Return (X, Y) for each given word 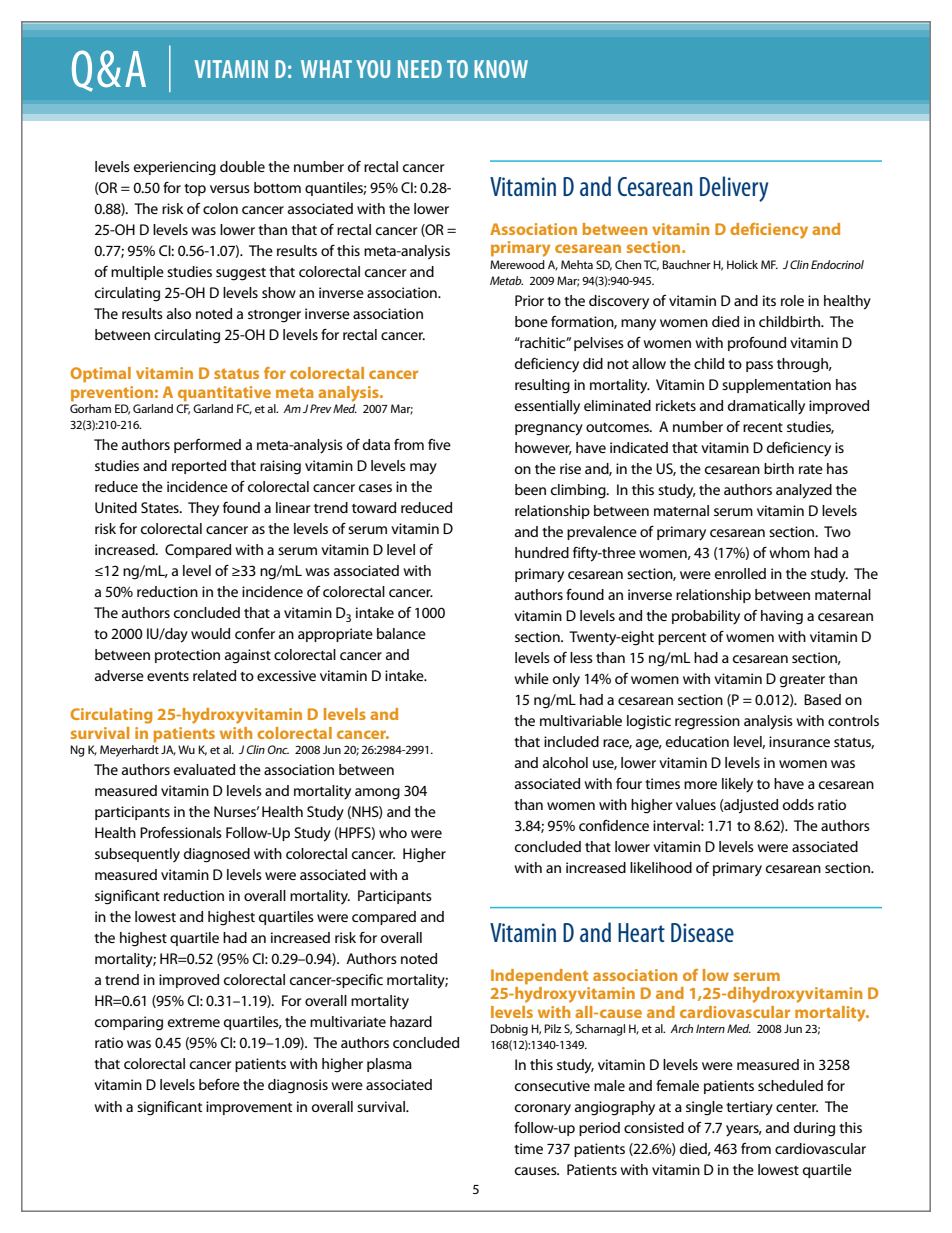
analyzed (804, 491)
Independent (539, 977)
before (219, 1084)
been (530, 489)
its (769, 300)
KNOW (501, 69)
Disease (702, 932)
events (168, 676)
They (203, 509)
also (179, 313)
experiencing (175, 168)
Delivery (734, 189)
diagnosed (217, 855)
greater (802, 681)
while (531, 678)
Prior (529, 300)
